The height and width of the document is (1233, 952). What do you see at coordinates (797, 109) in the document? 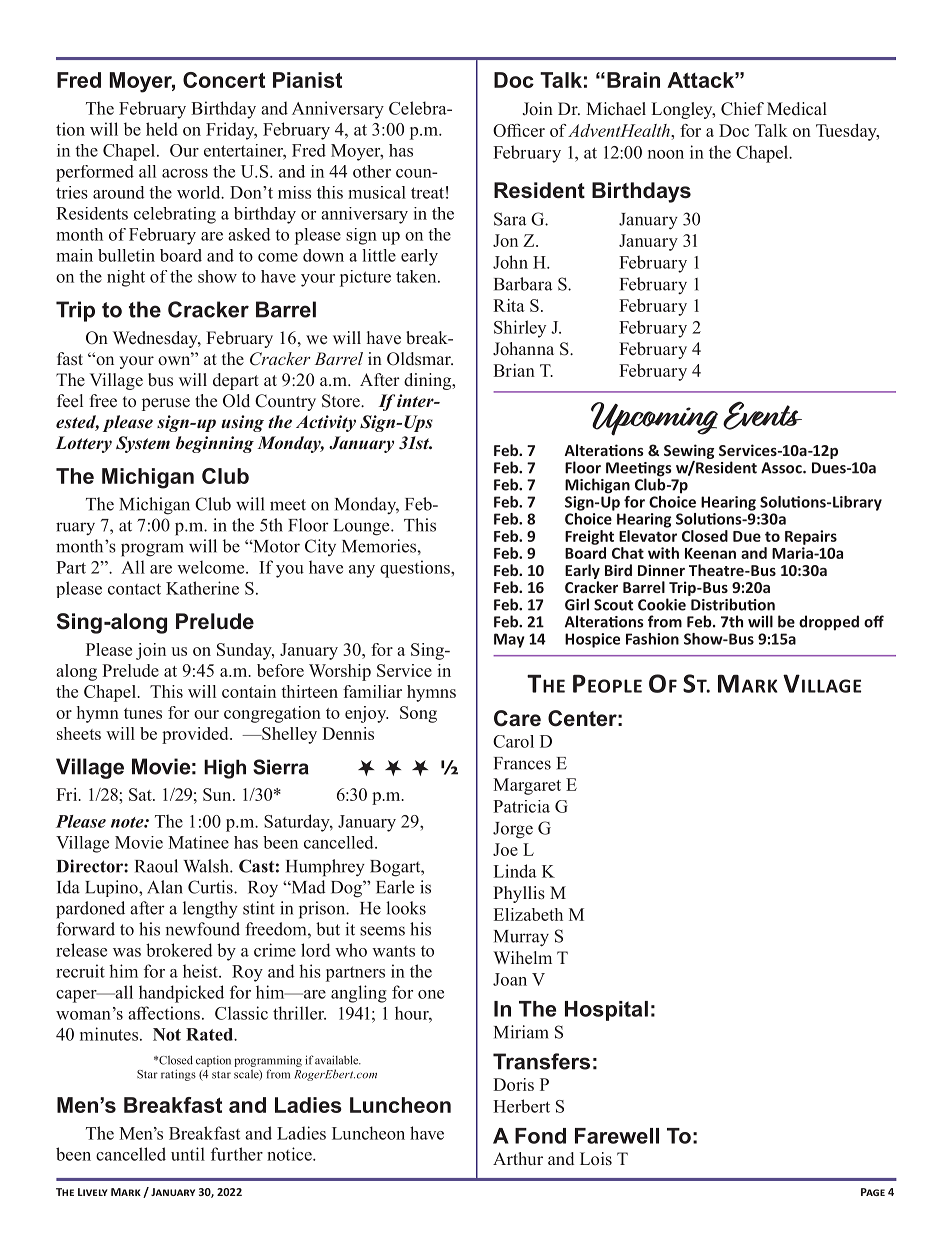
I see `Medical` at bounding box center [797, 109].
